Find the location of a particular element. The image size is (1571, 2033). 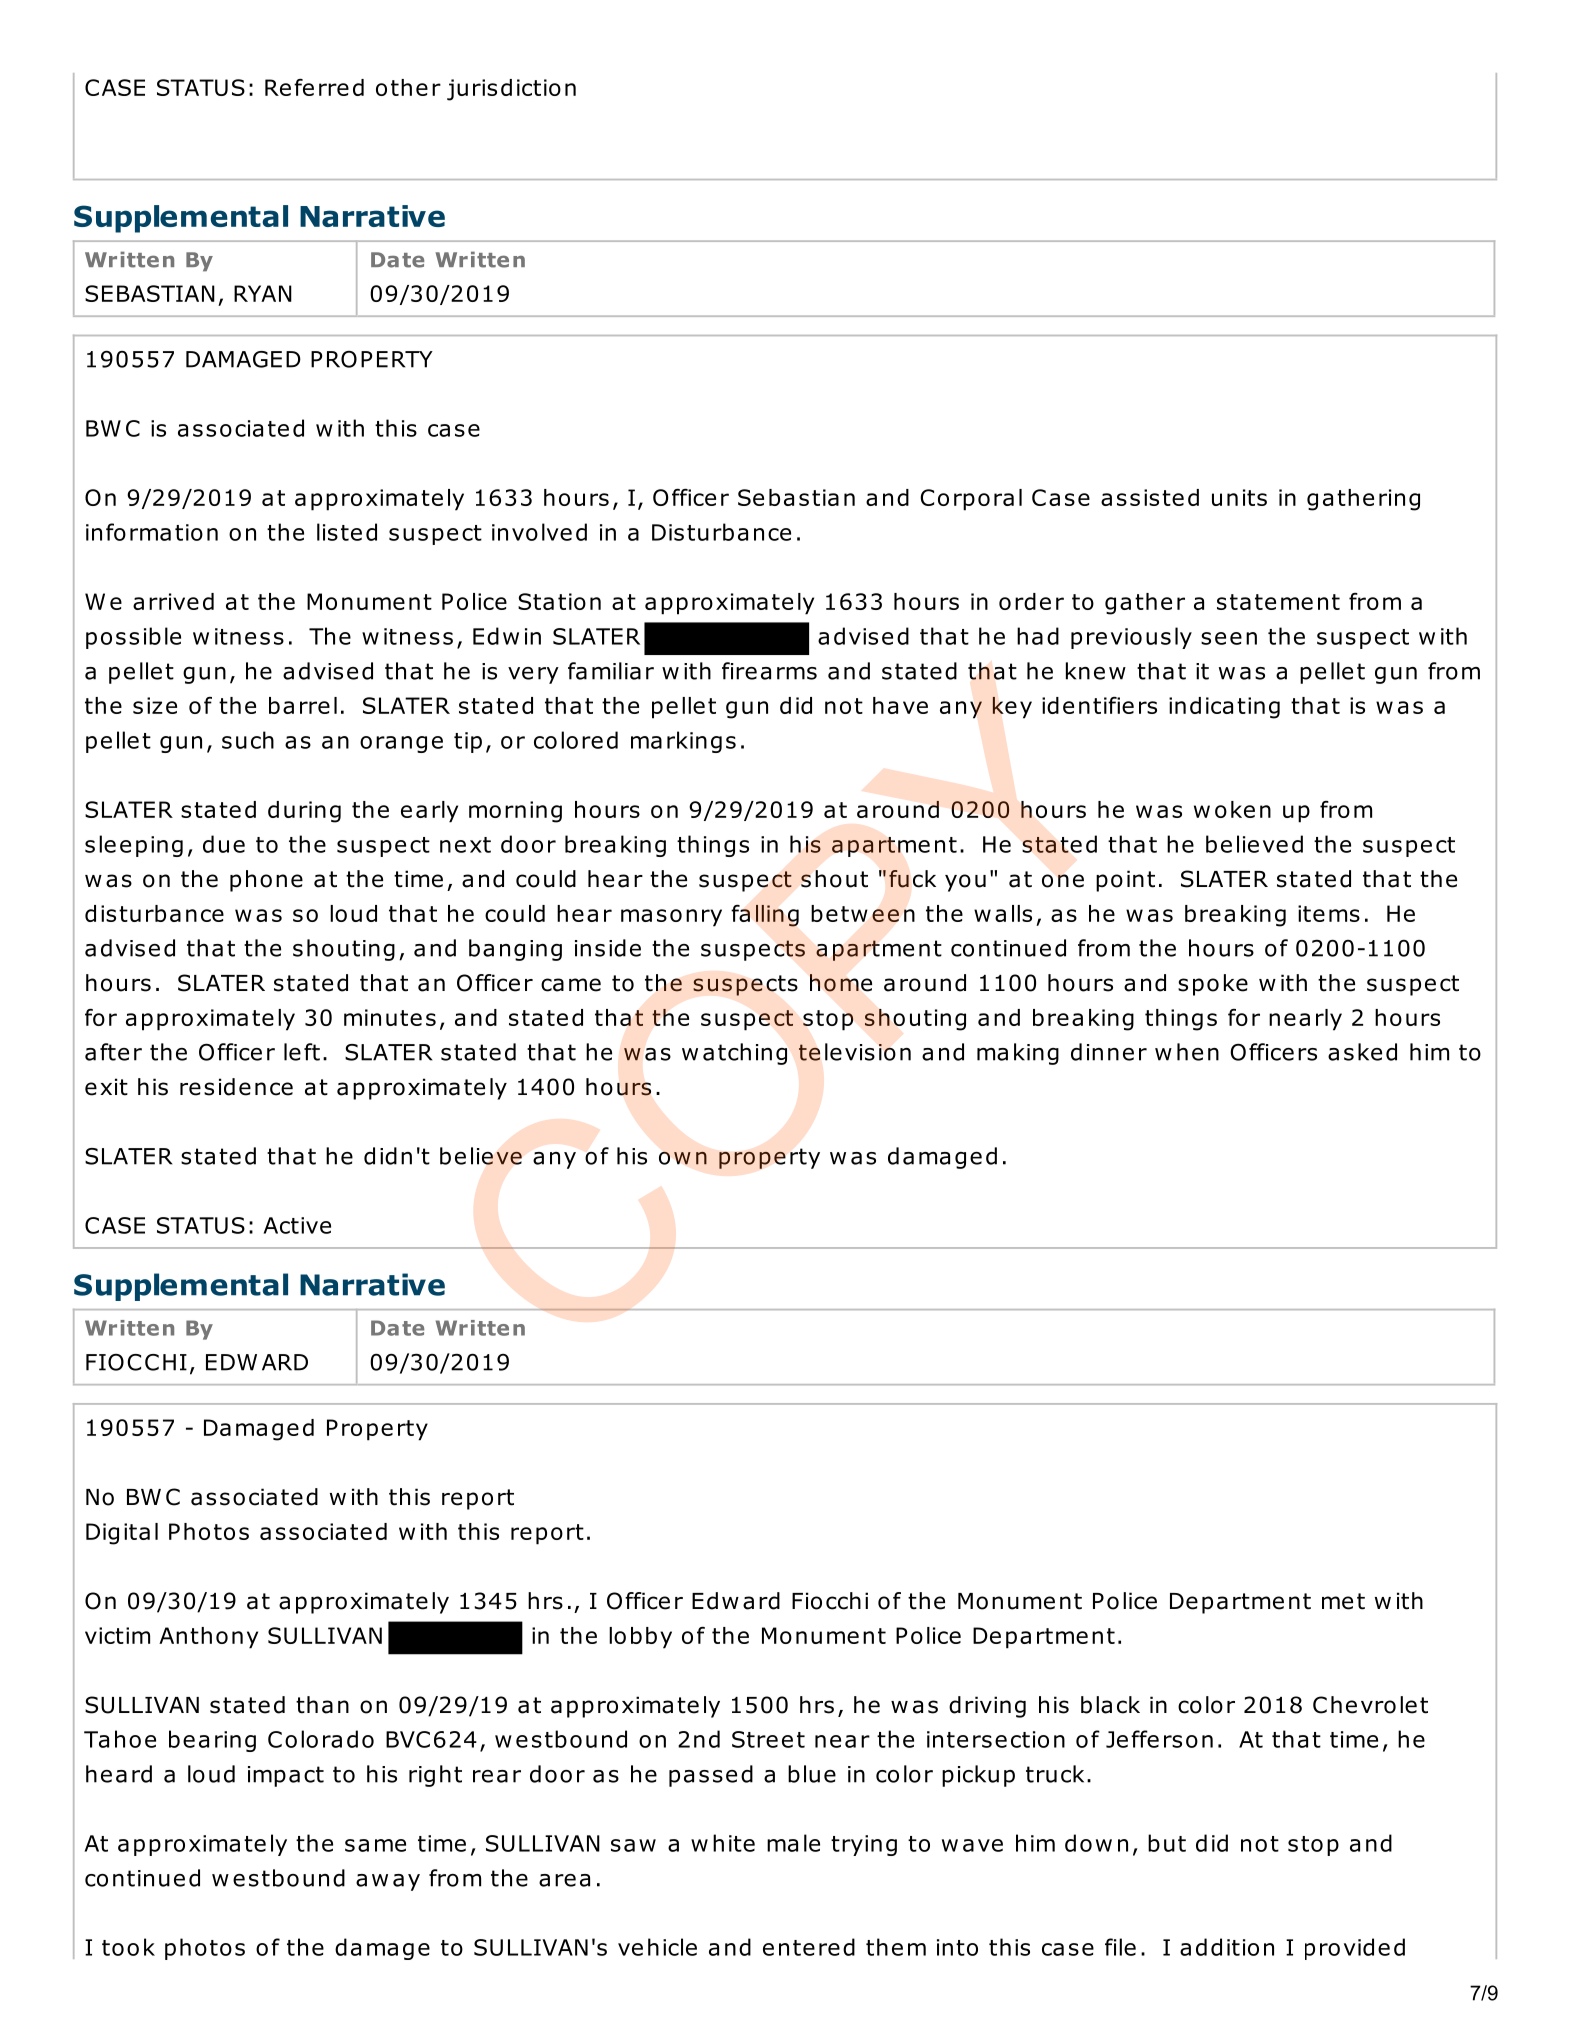

Referred is located at coordinates (314, 87).
